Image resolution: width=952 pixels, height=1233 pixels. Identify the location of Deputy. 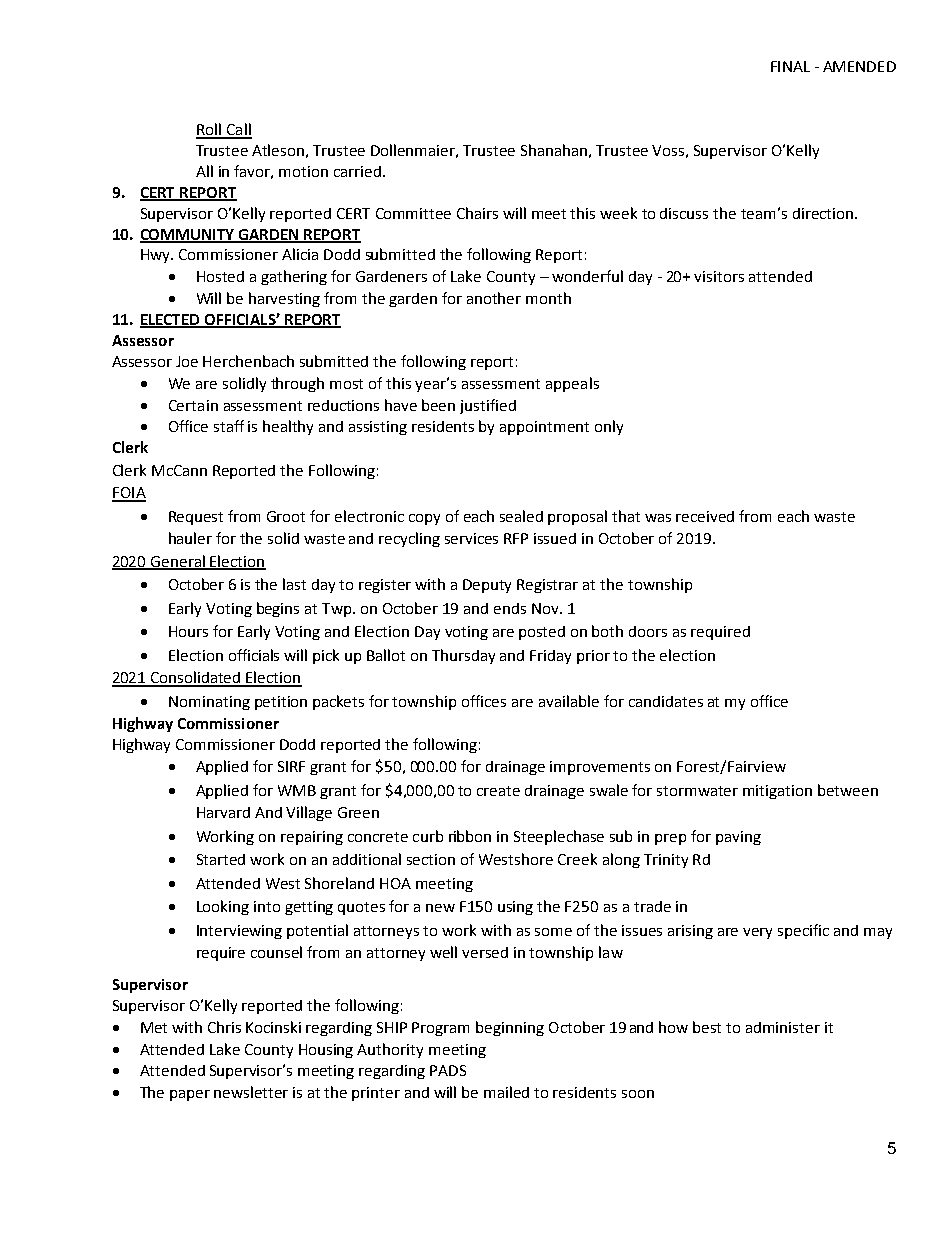
(487, 586).
